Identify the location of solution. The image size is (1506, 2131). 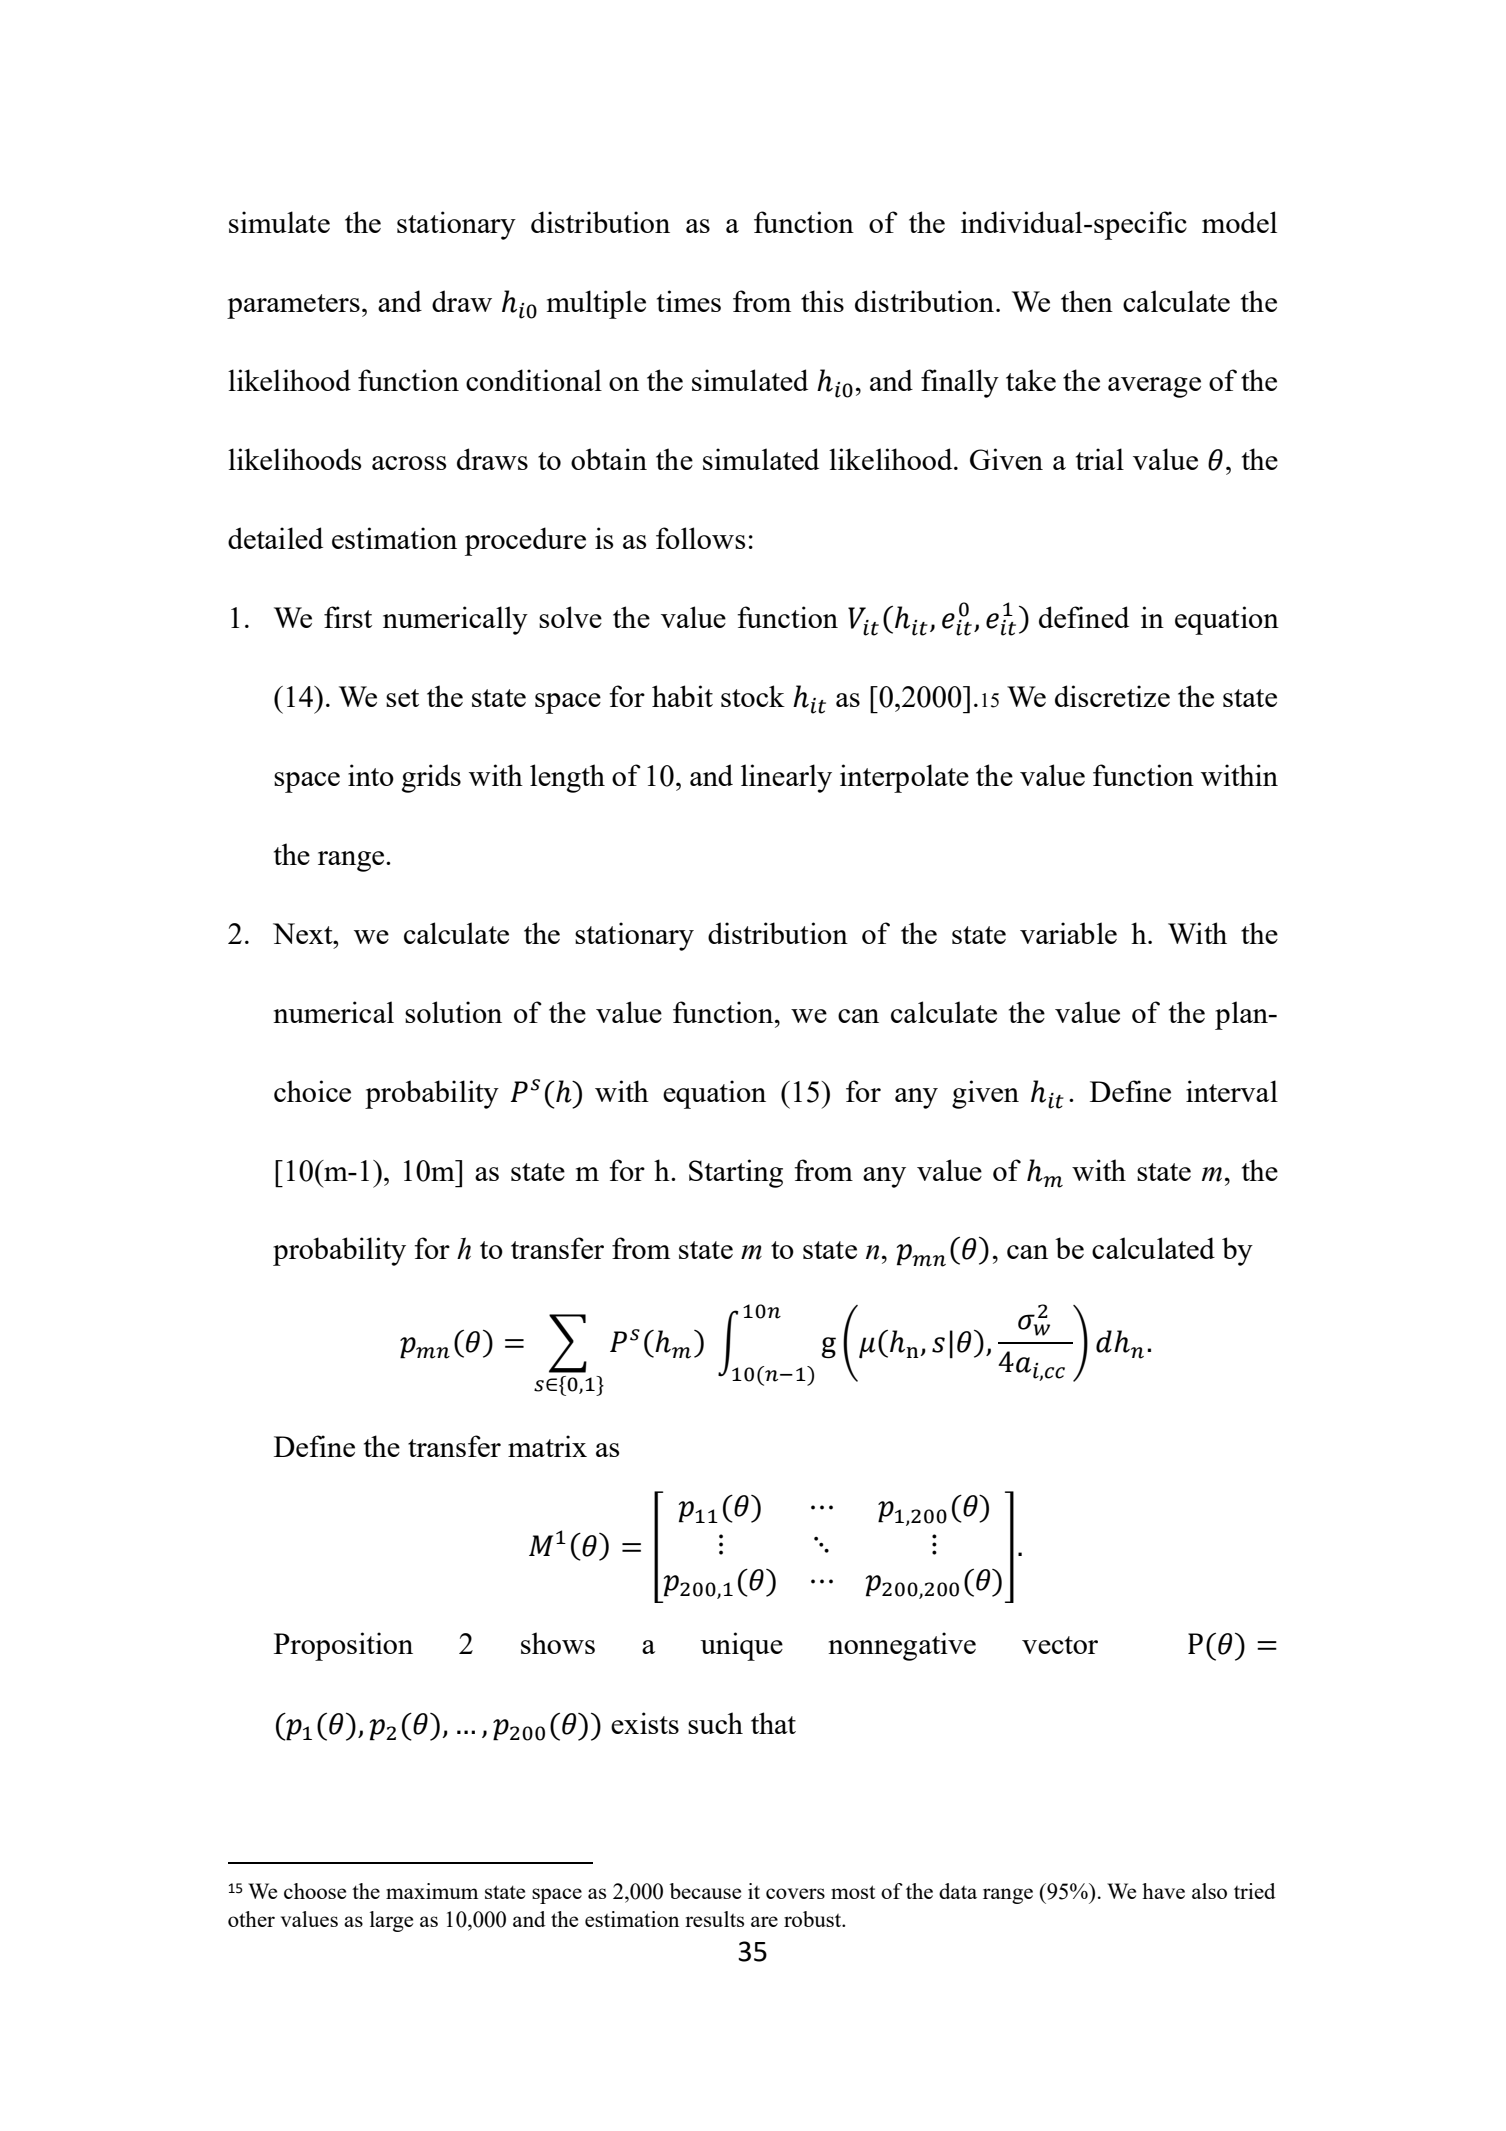
(453, 1012).
